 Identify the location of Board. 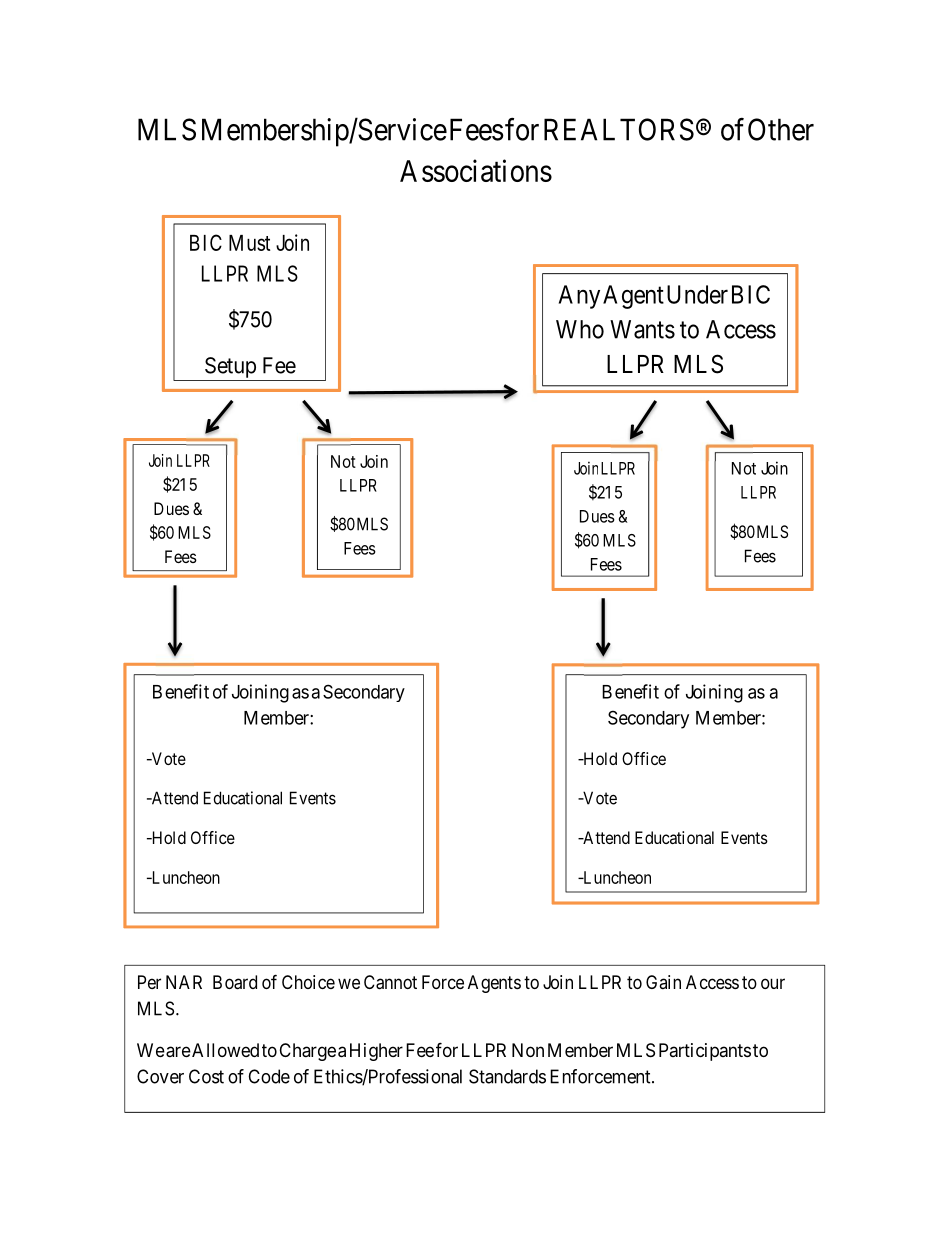
(235, 982).
